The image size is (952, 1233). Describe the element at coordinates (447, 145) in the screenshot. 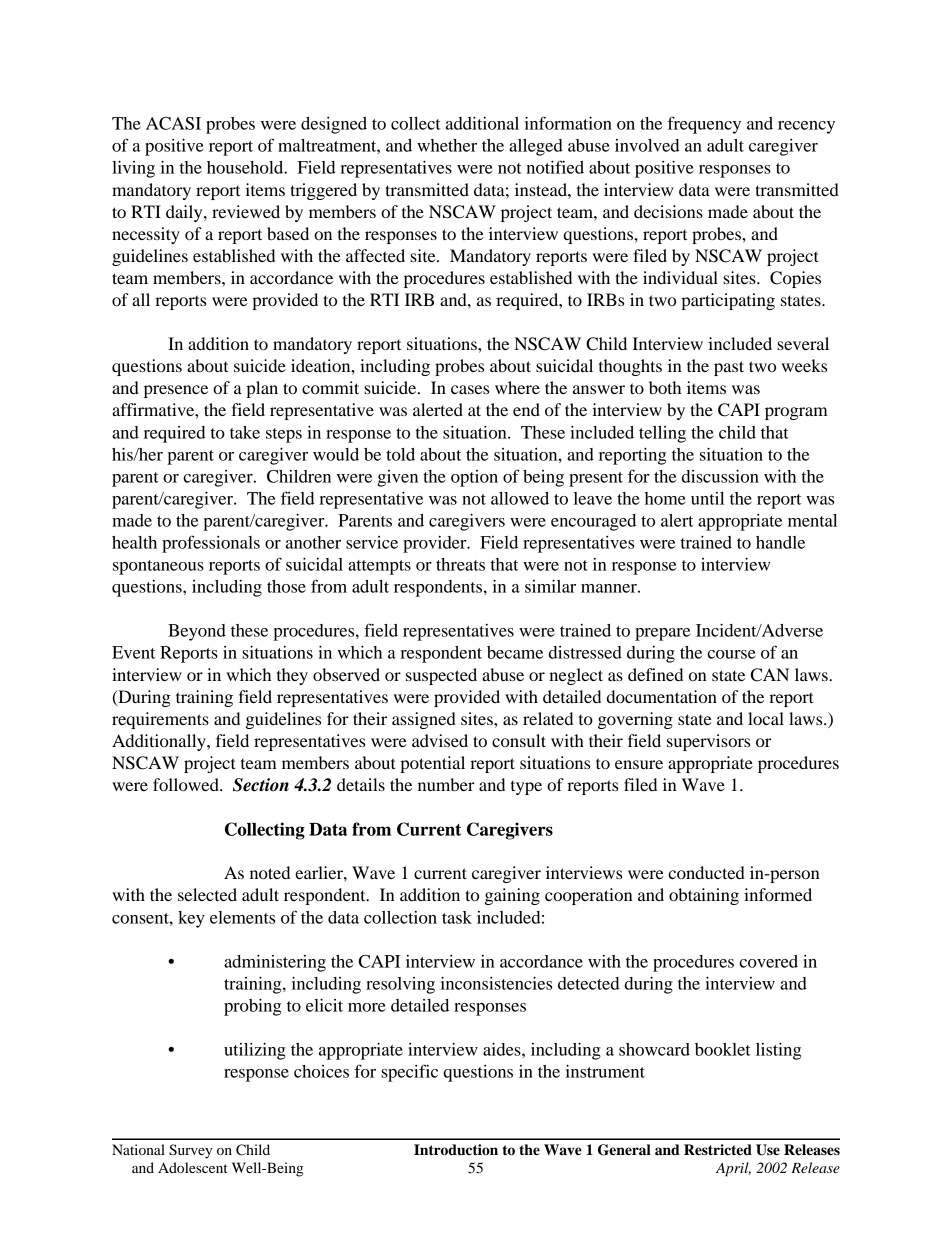

I see `whether` at that location.
